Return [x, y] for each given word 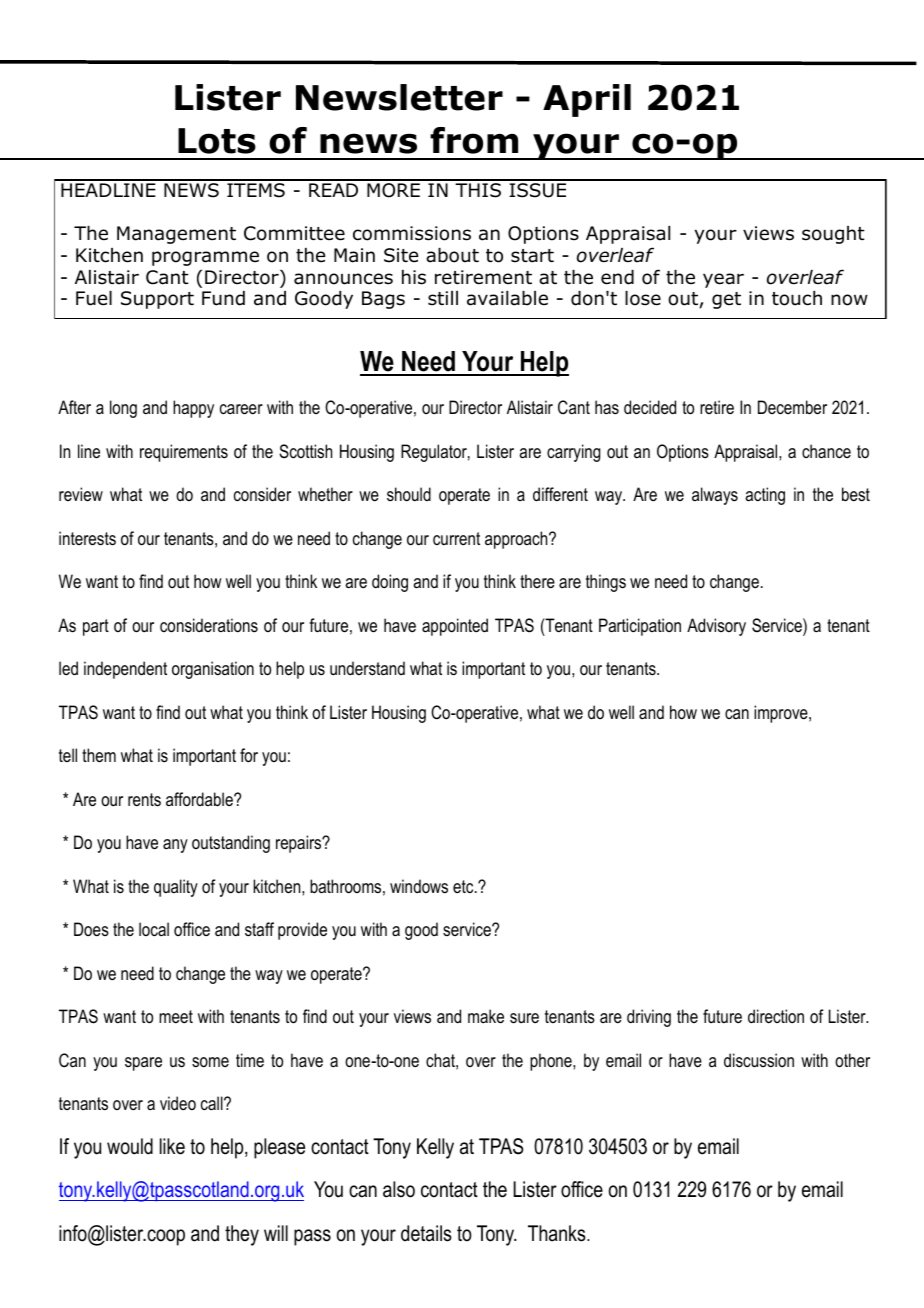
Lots [217, 141]
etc [464, 886]
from [474, 140]
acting [765, 496]
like [172, 1146]
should [409, 494]
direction [776, 1016]
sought [833, 235]
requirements [184, 453]
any [175, 846]
